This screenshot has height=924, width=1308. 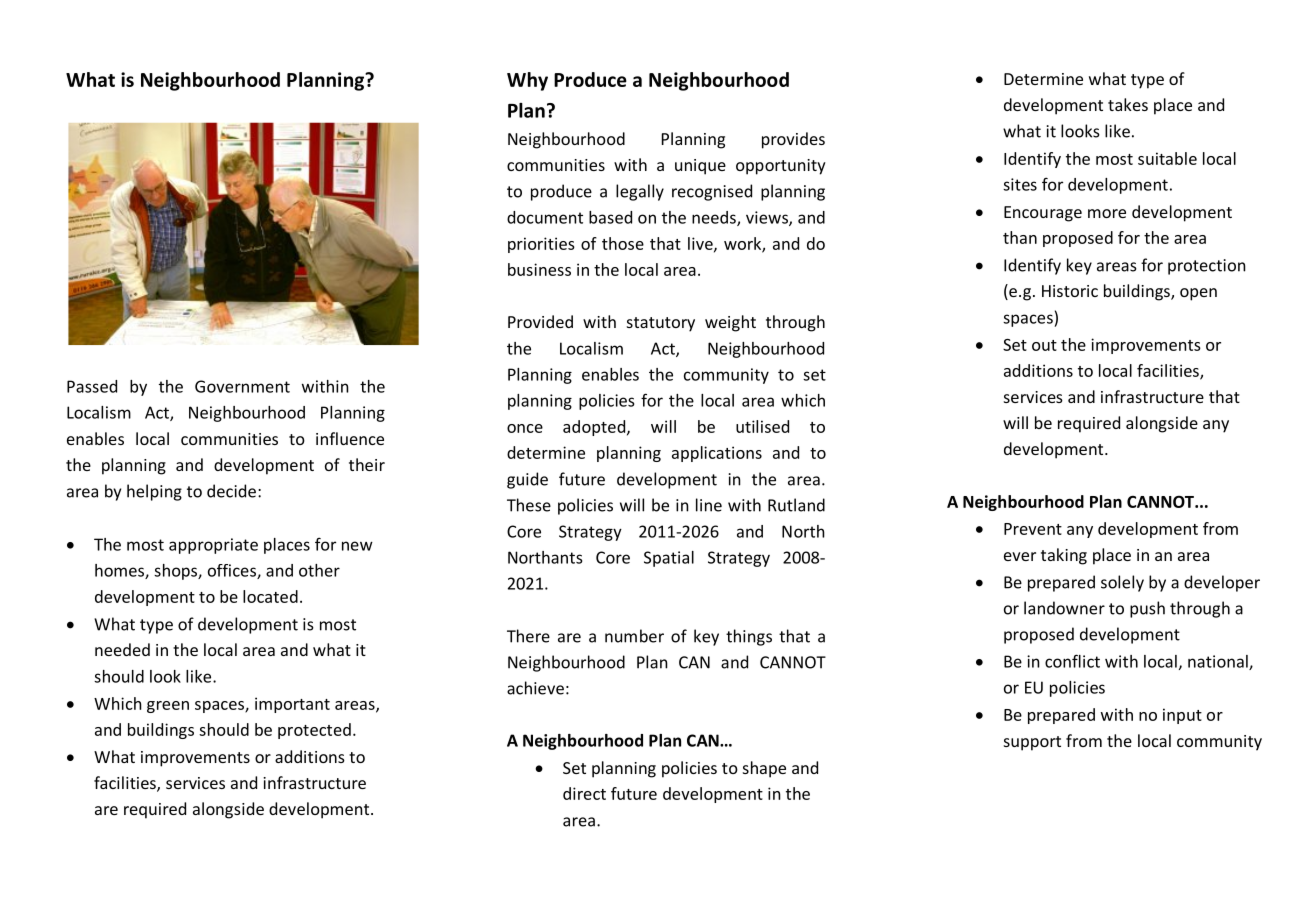 I want to click on Government, so click(x=242, y=386).
